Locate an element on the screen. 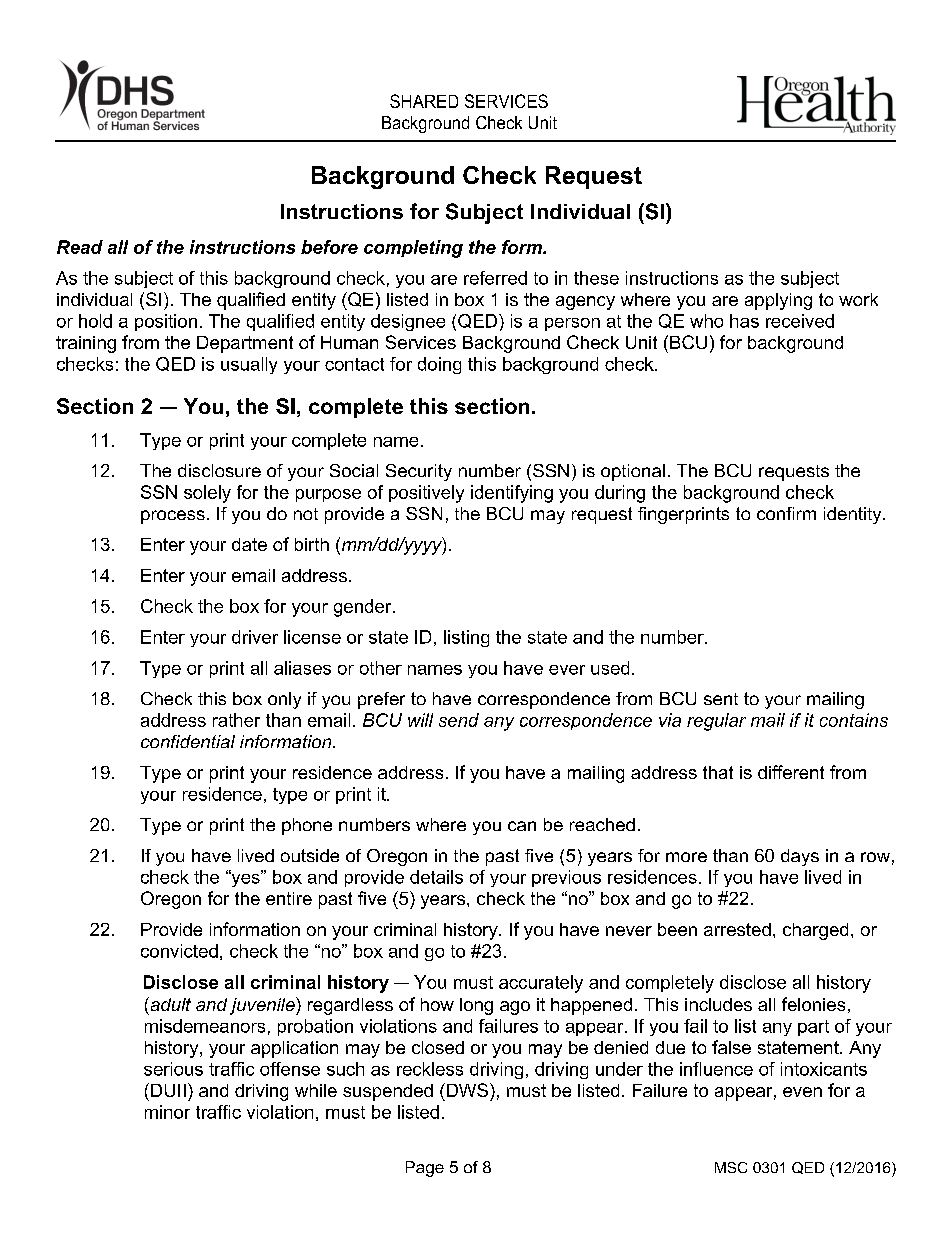  applying is located at coordinates (778, 301).
